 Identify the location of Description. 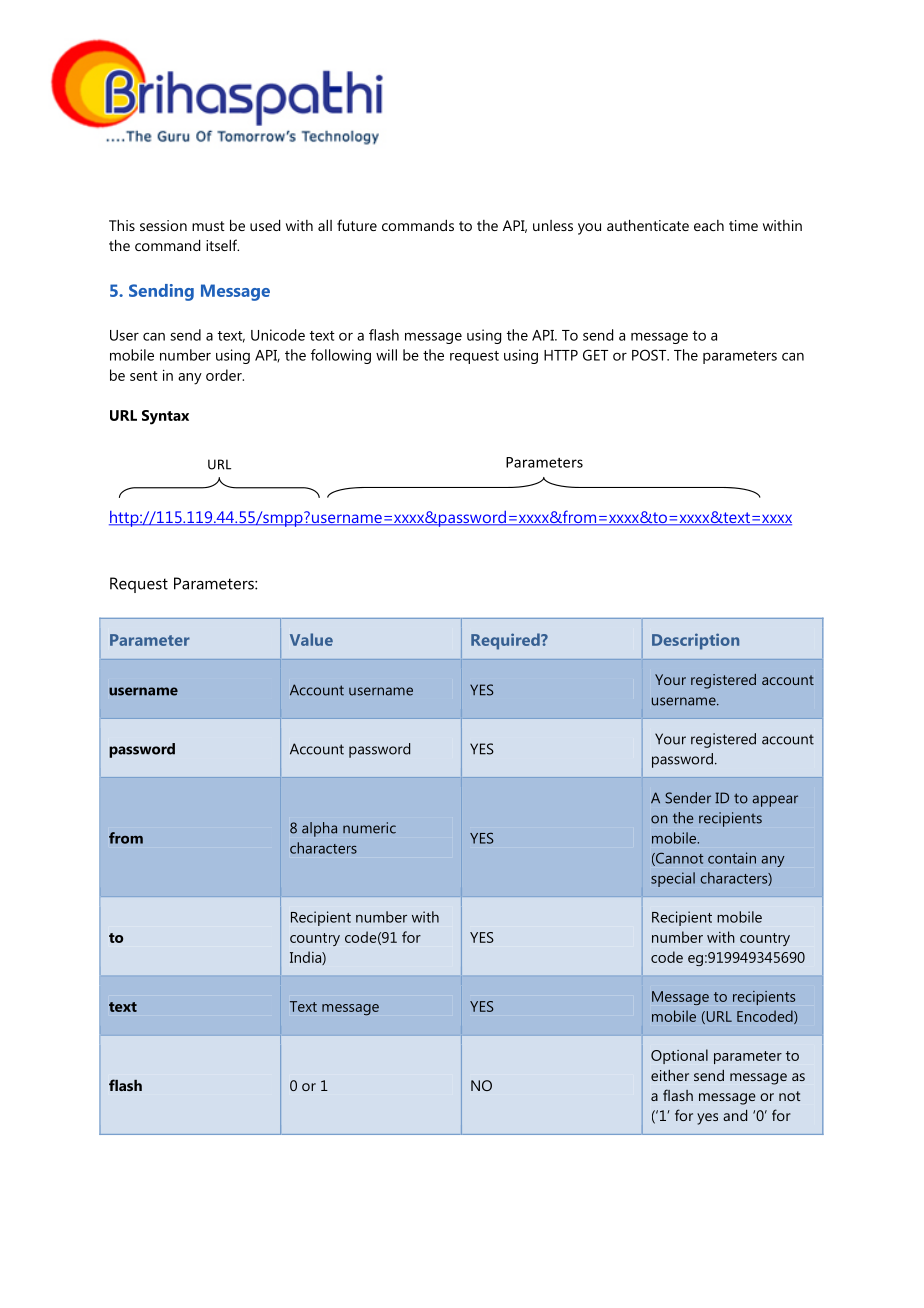
(695, 641).
